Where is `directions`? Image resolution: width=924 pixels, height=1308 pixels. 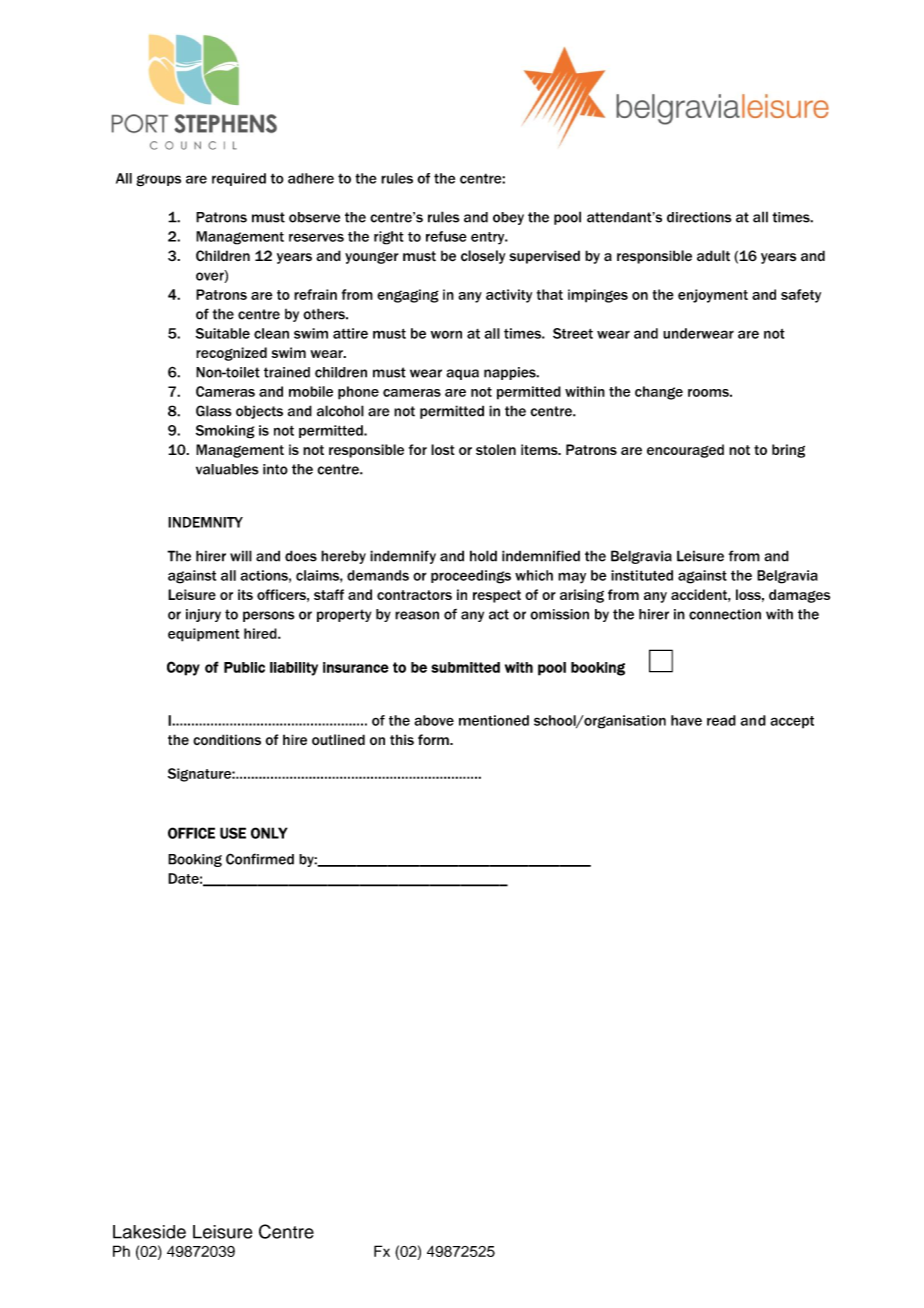 directions is located at coordinates (699, 217).
